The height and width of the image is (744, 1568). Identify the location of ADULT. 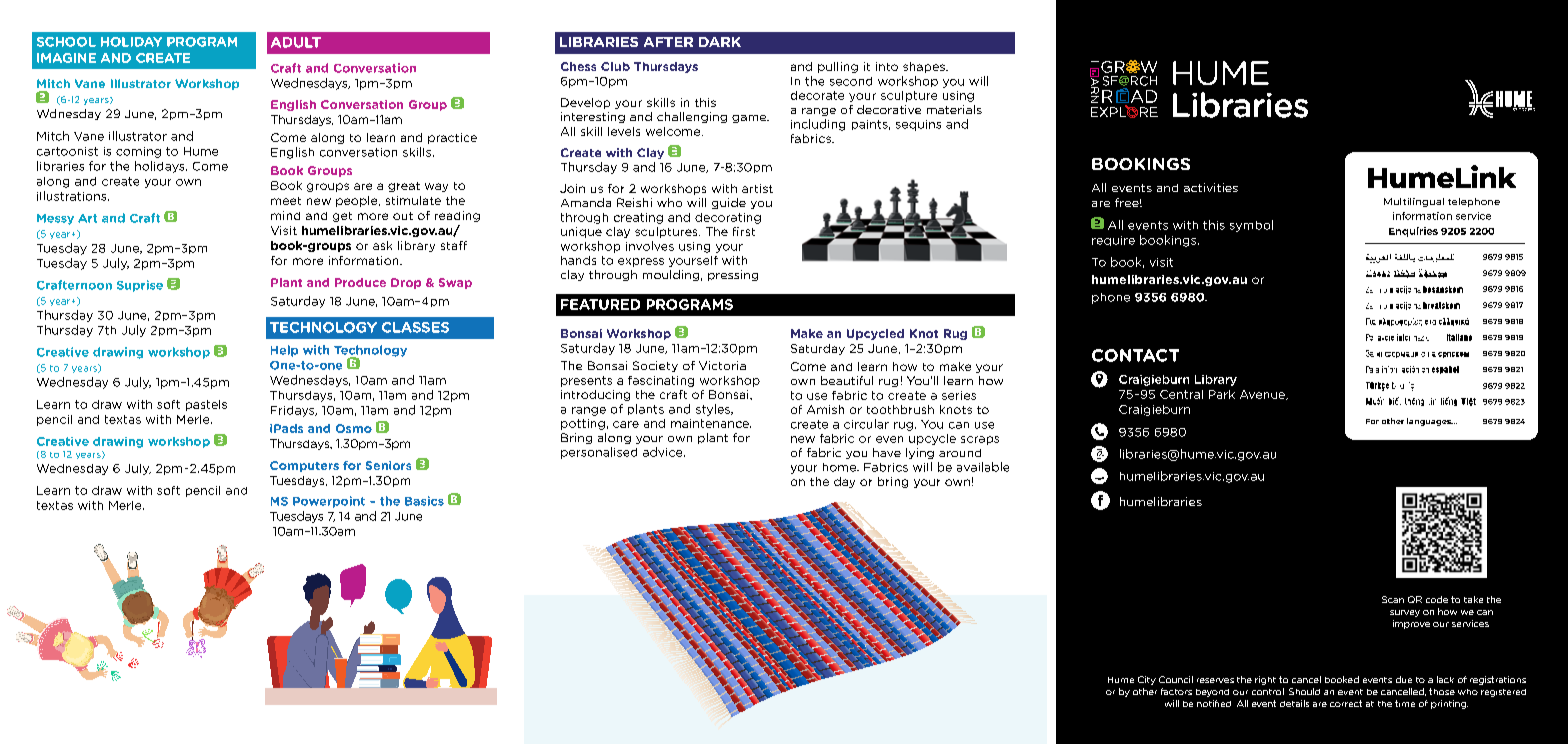
(296, 42).
